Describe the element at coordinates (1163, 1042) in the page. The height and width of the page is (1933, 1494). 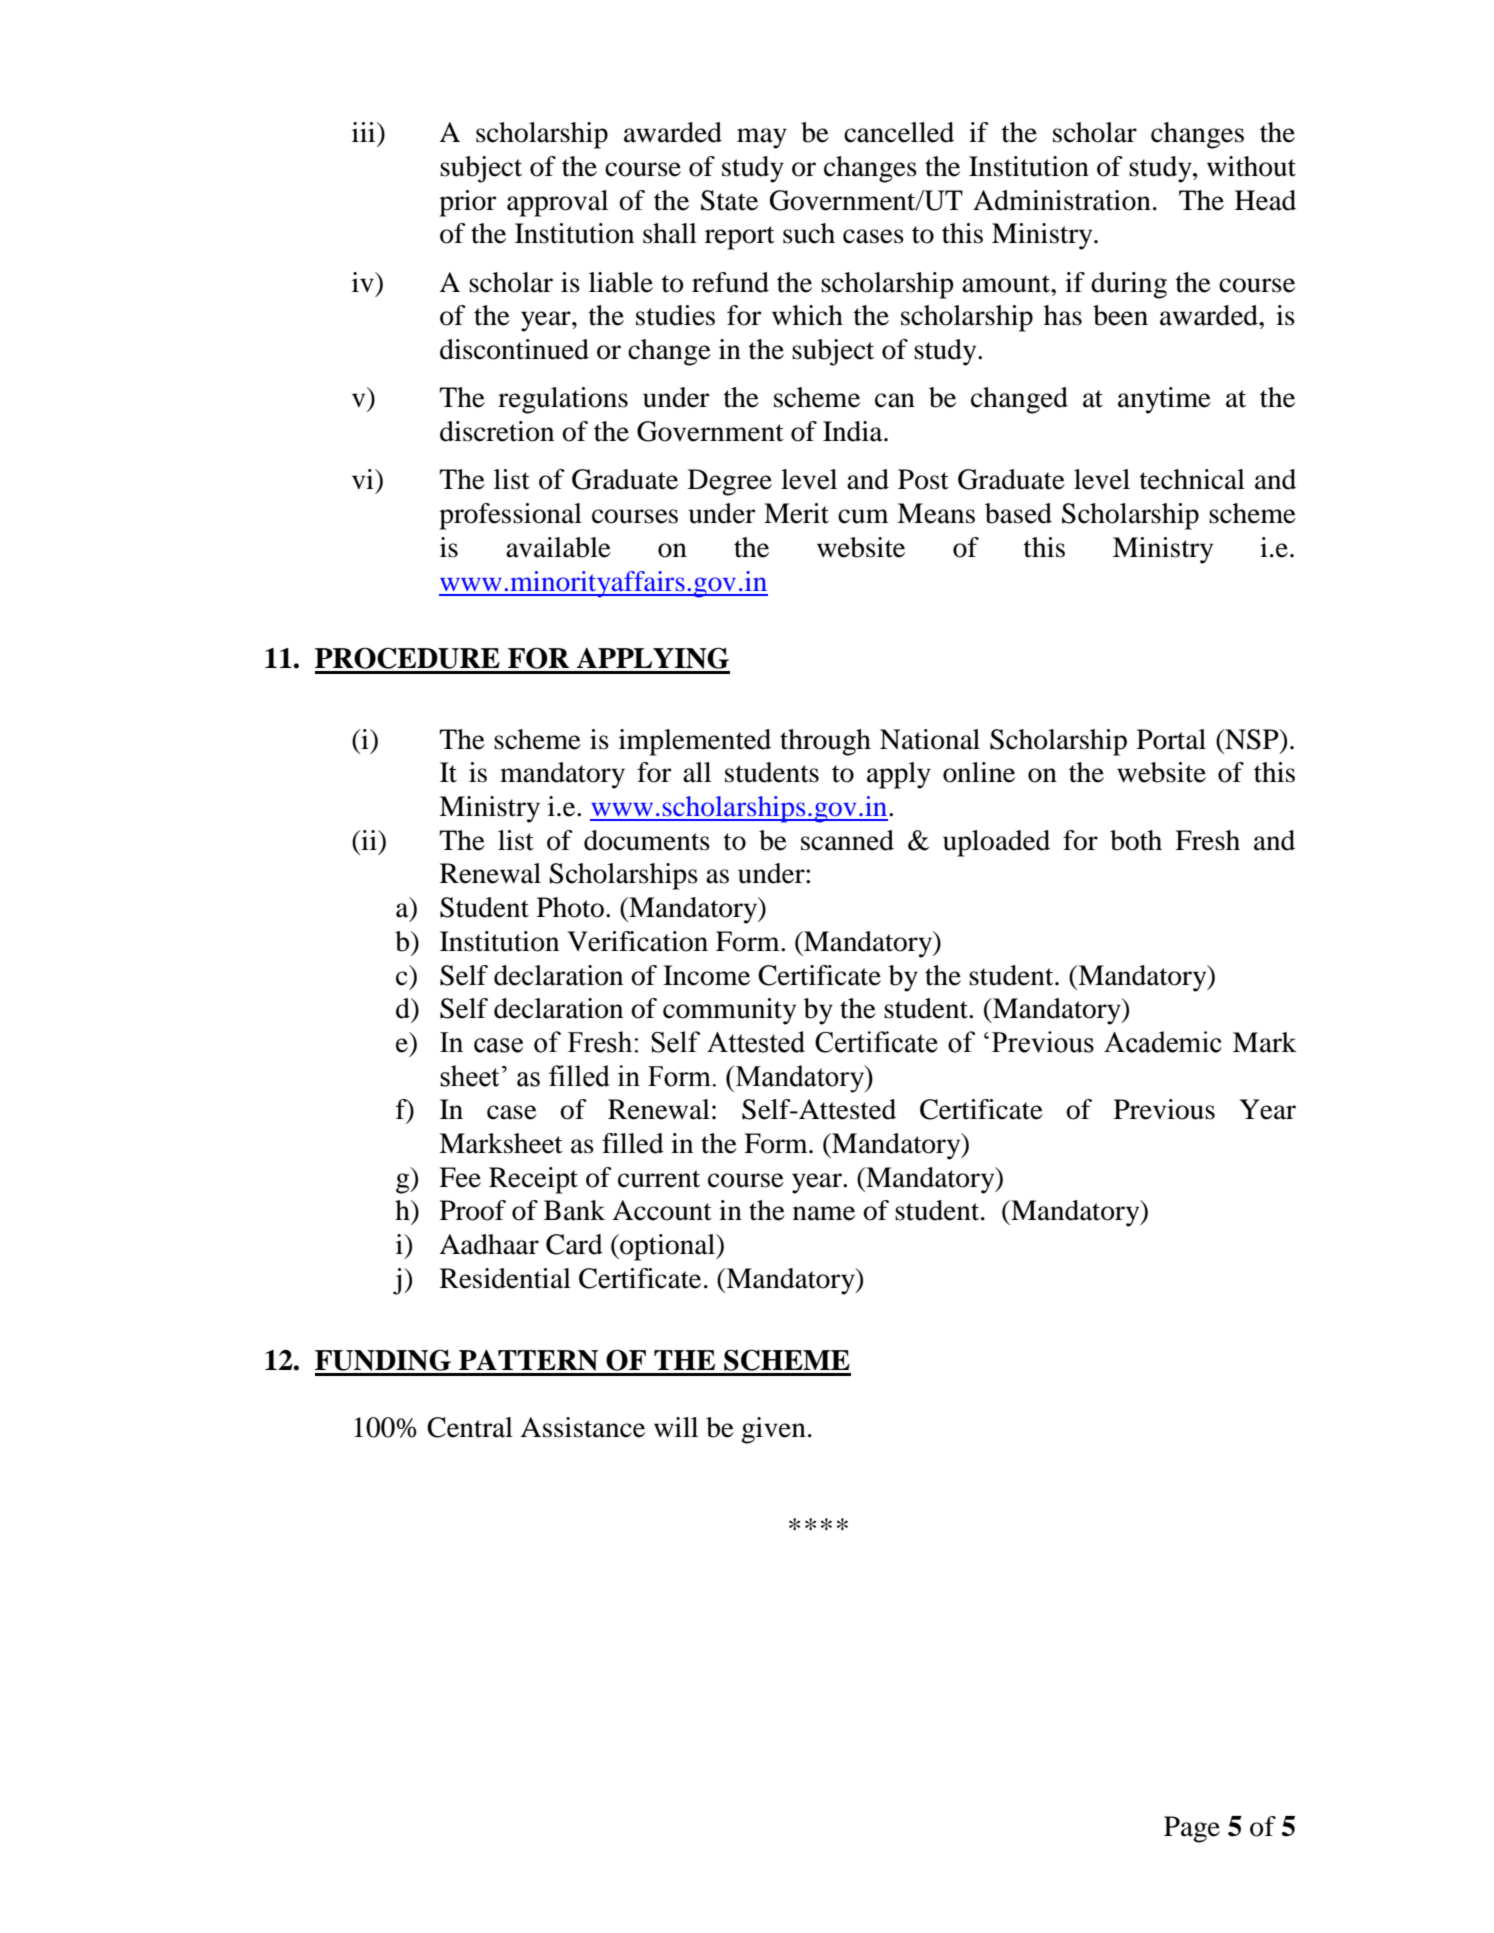
I see `Academic` at that location.
